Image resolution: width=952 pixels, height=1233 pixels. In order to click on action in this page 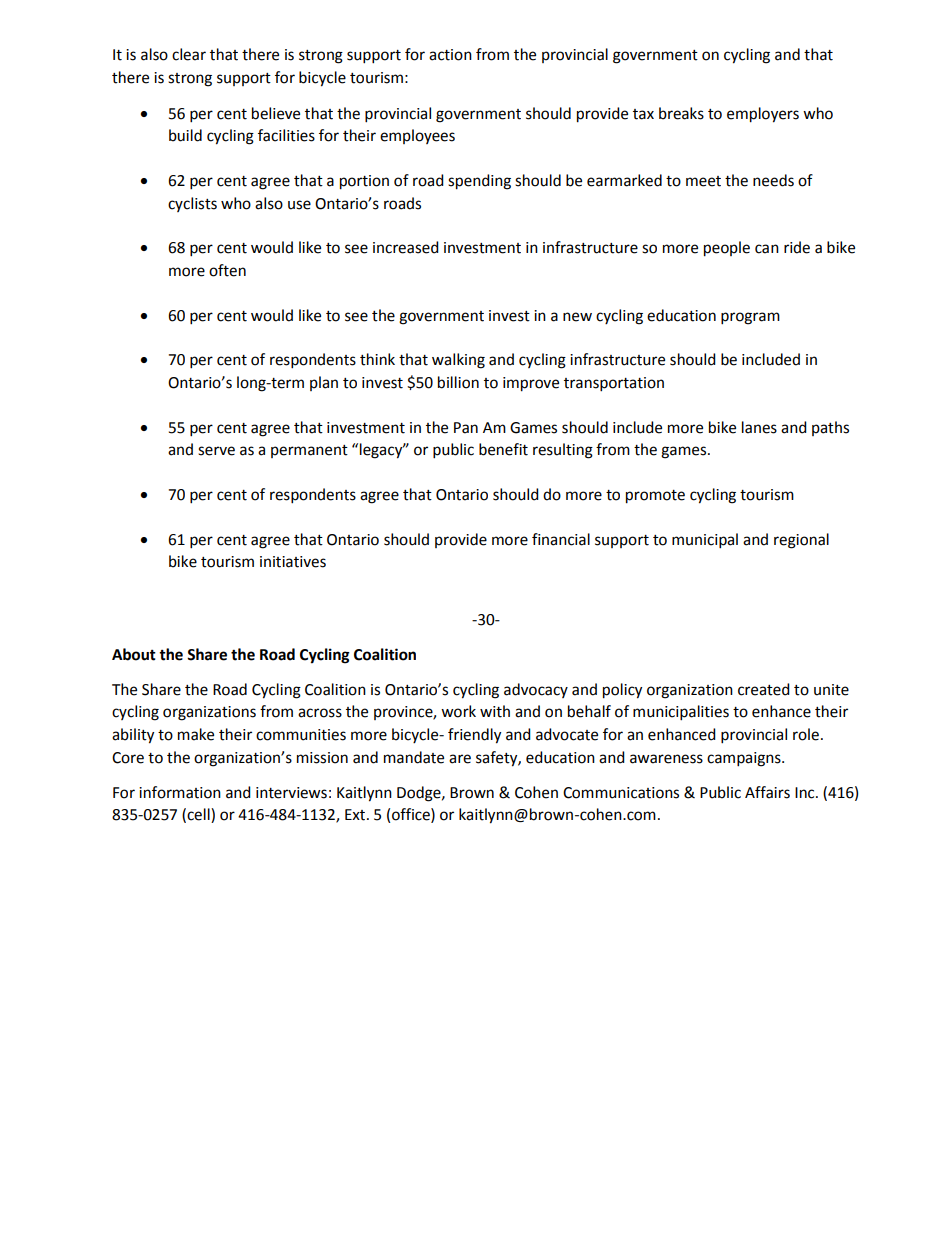, I will do `click(450, 55)`.
